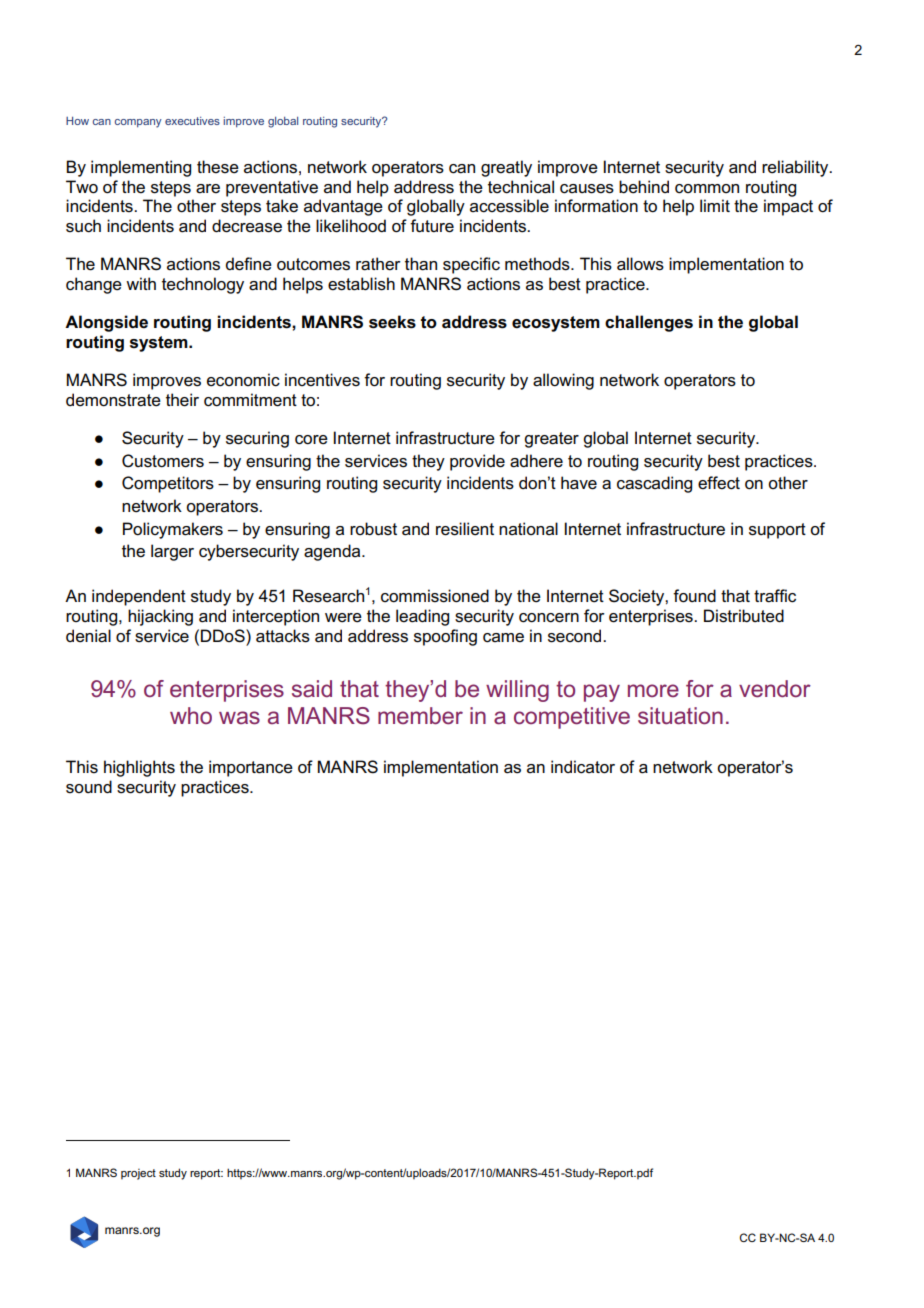 The width and height of the screenshot is (924, 1308). I want to click on implementing, so click(141, 168).
